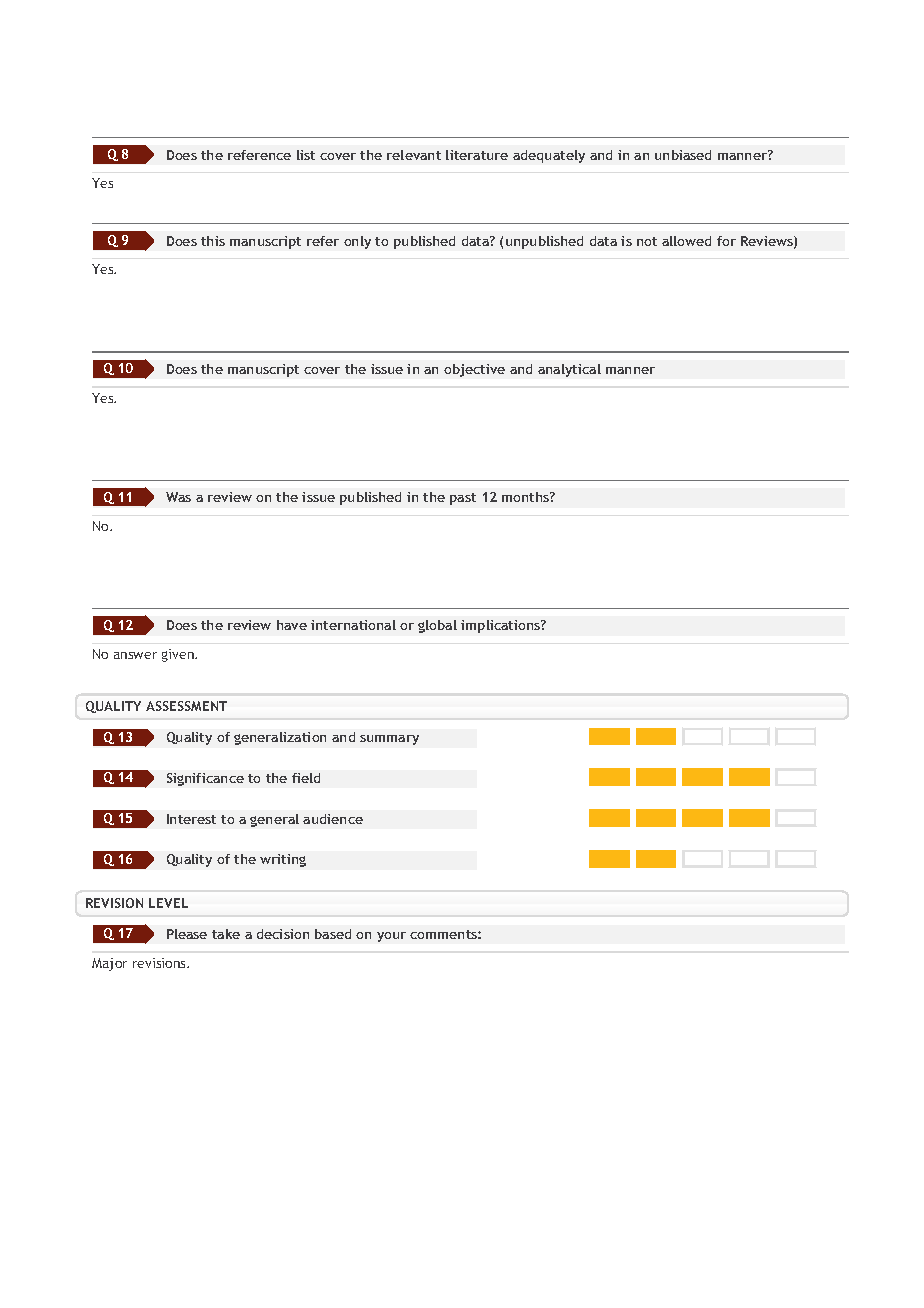 The width and height of the document is (924, 1308). Describe the element at coordinates (683, 155) in the document. I see `unbiased` at that location.
